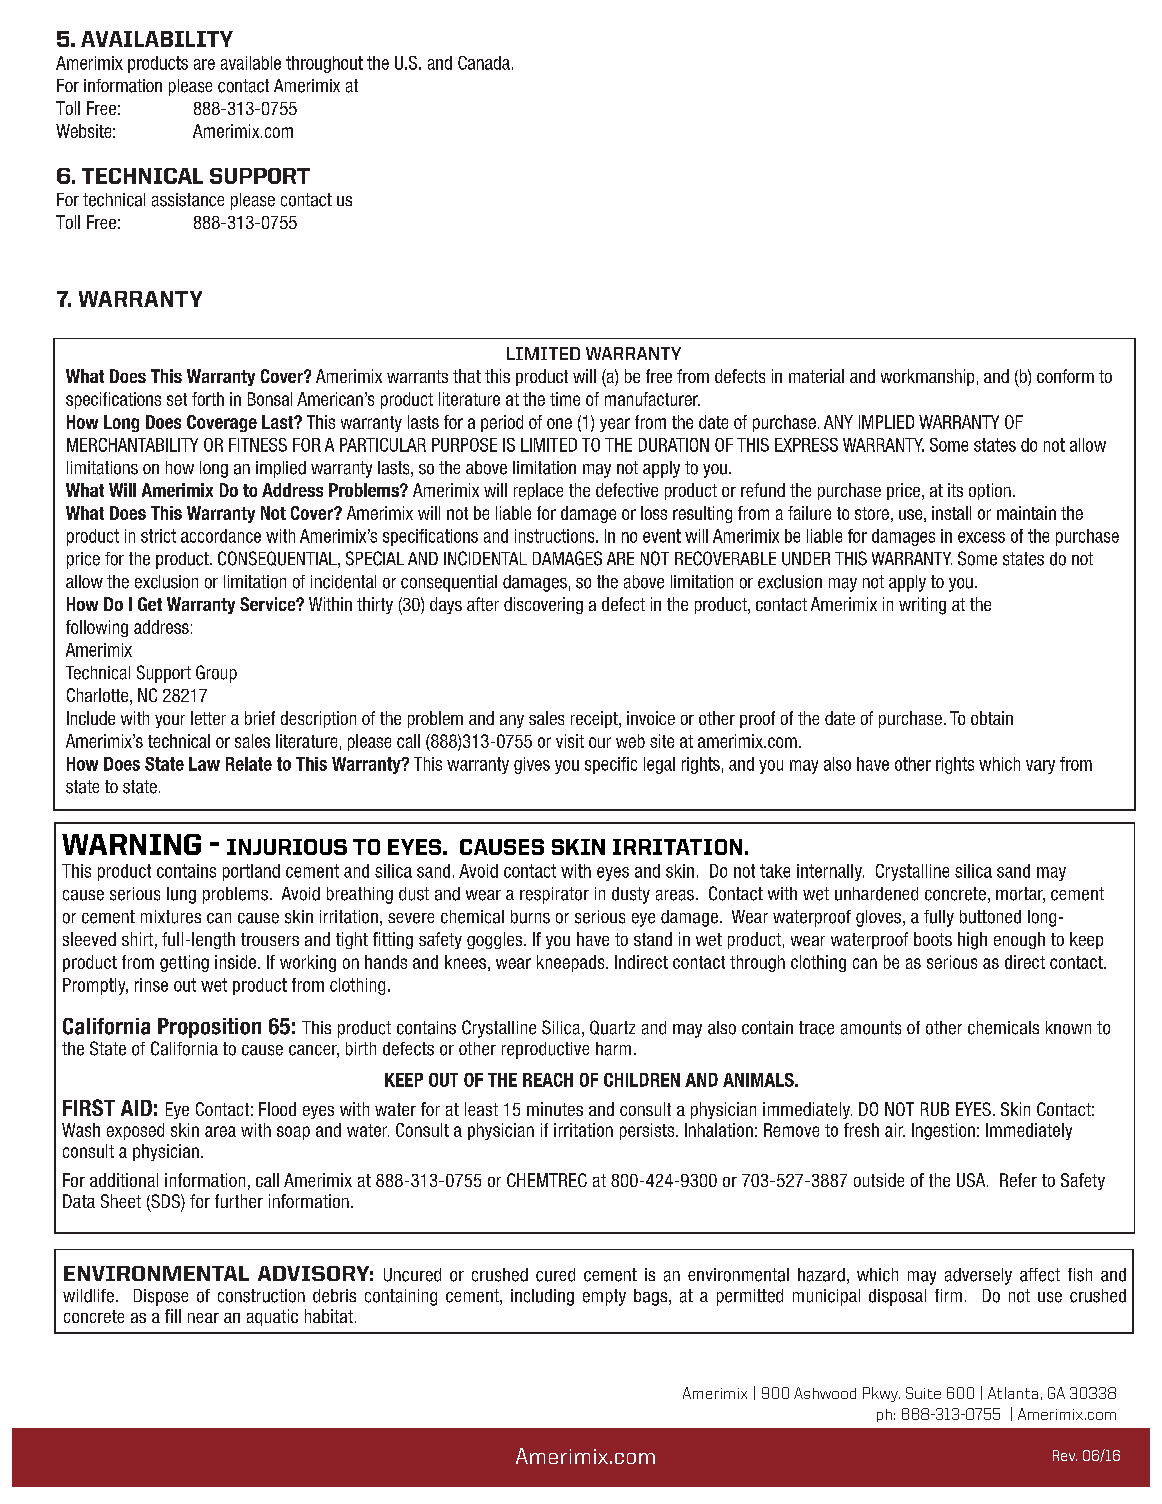  What do you see at coordinates (203, 1318) in the page?
I see `near` at bounding box center [203, 1318].
